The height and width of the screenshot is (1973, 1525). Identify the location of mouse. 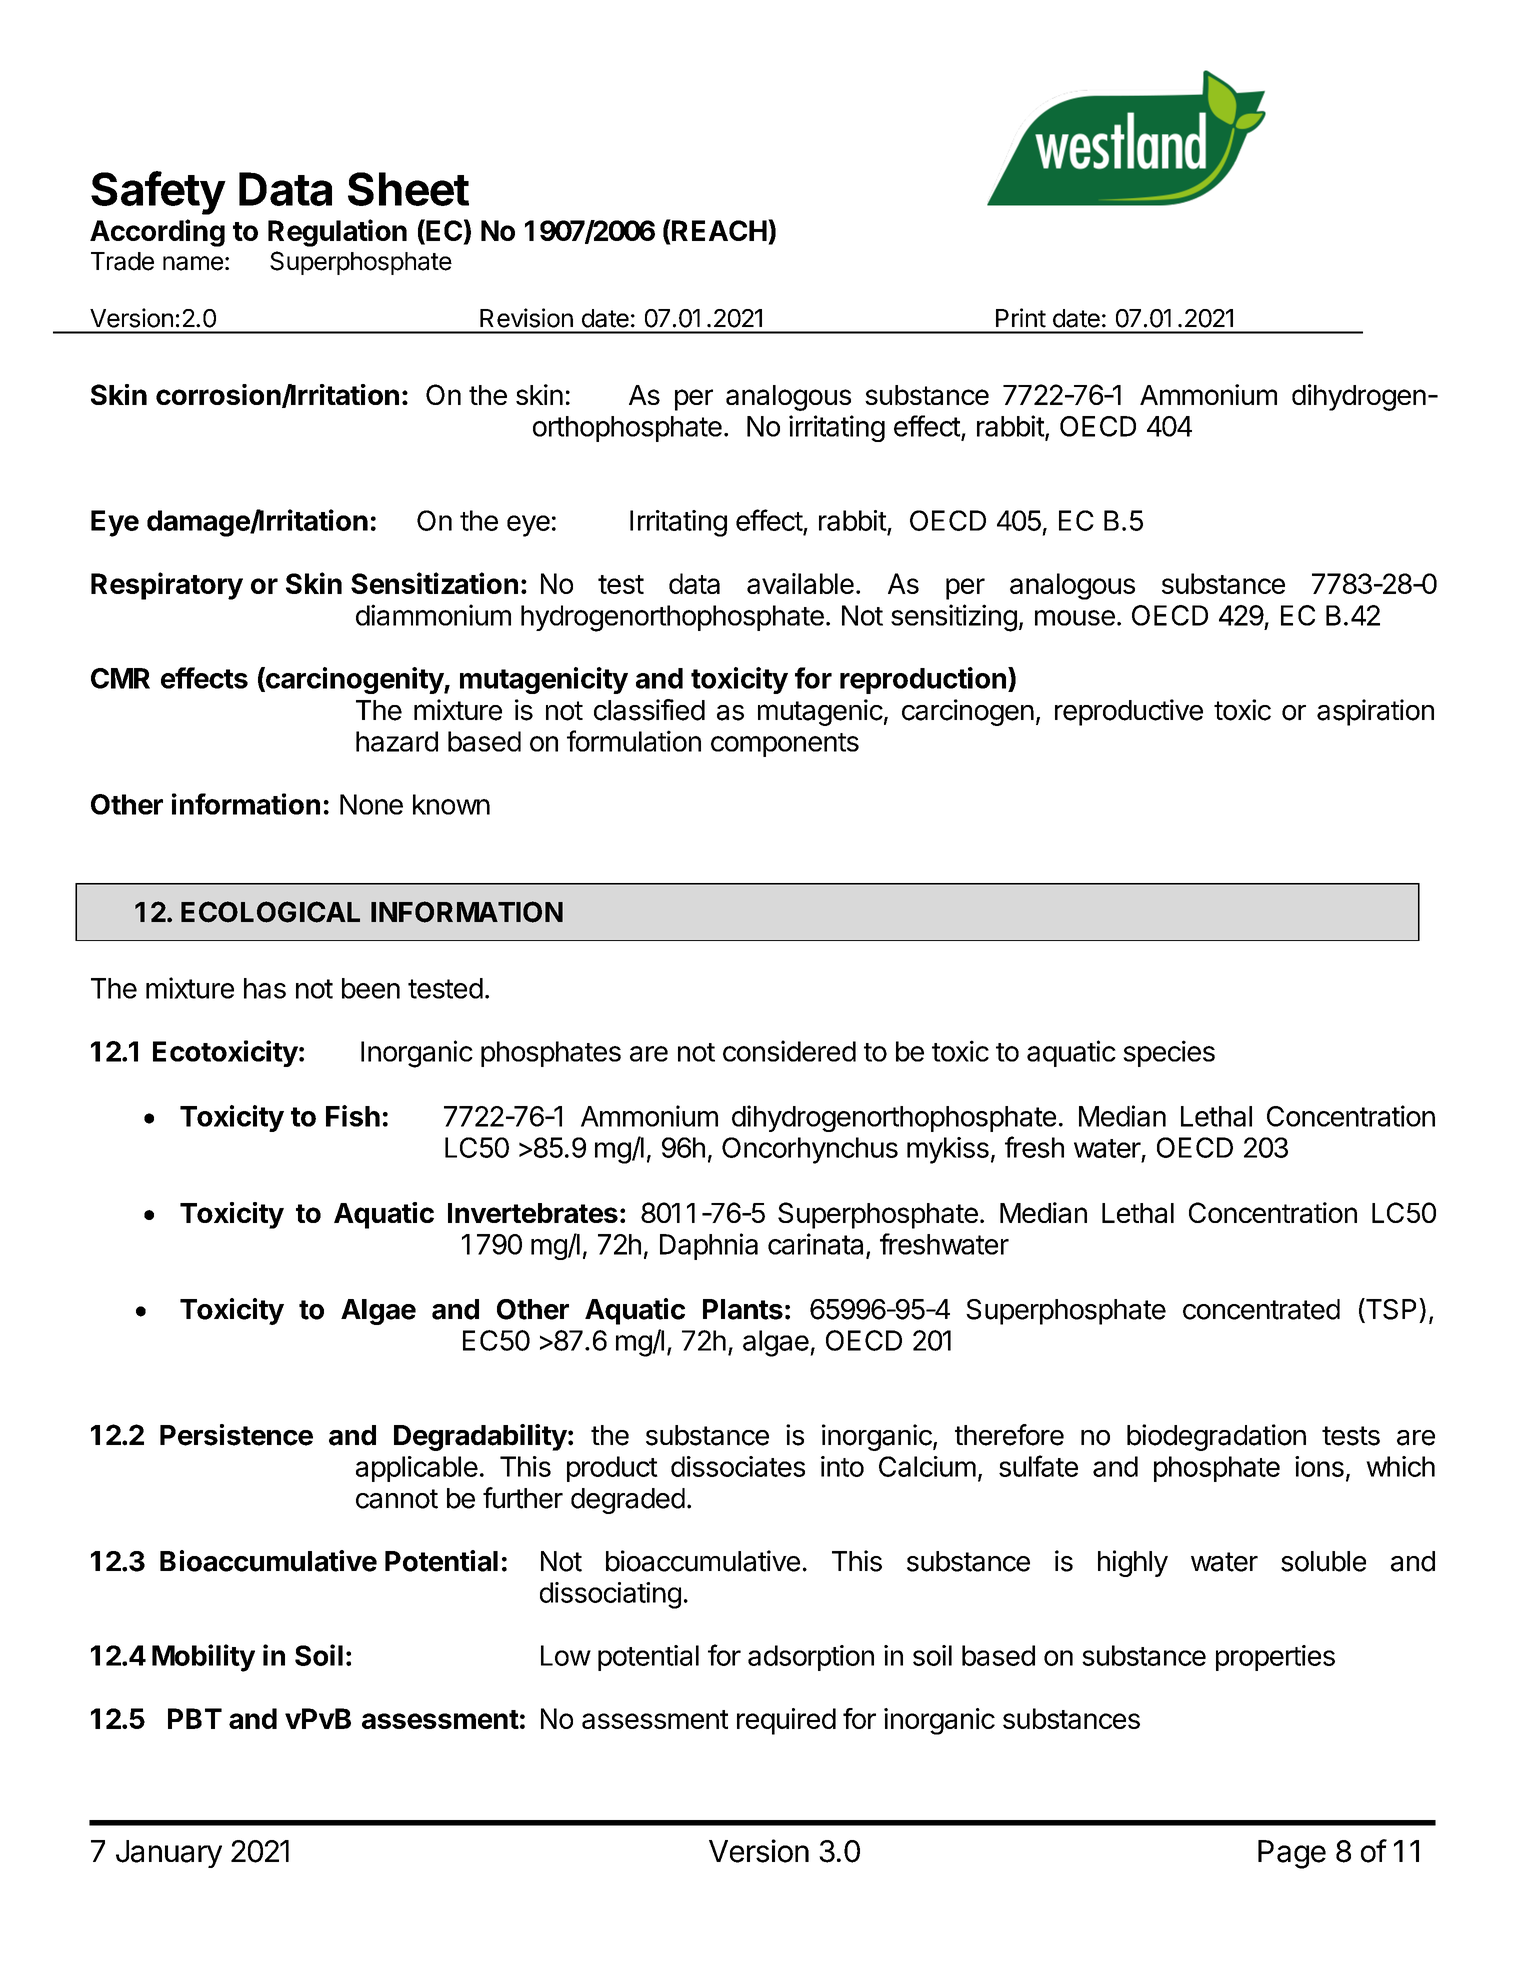
(1075, 618).
